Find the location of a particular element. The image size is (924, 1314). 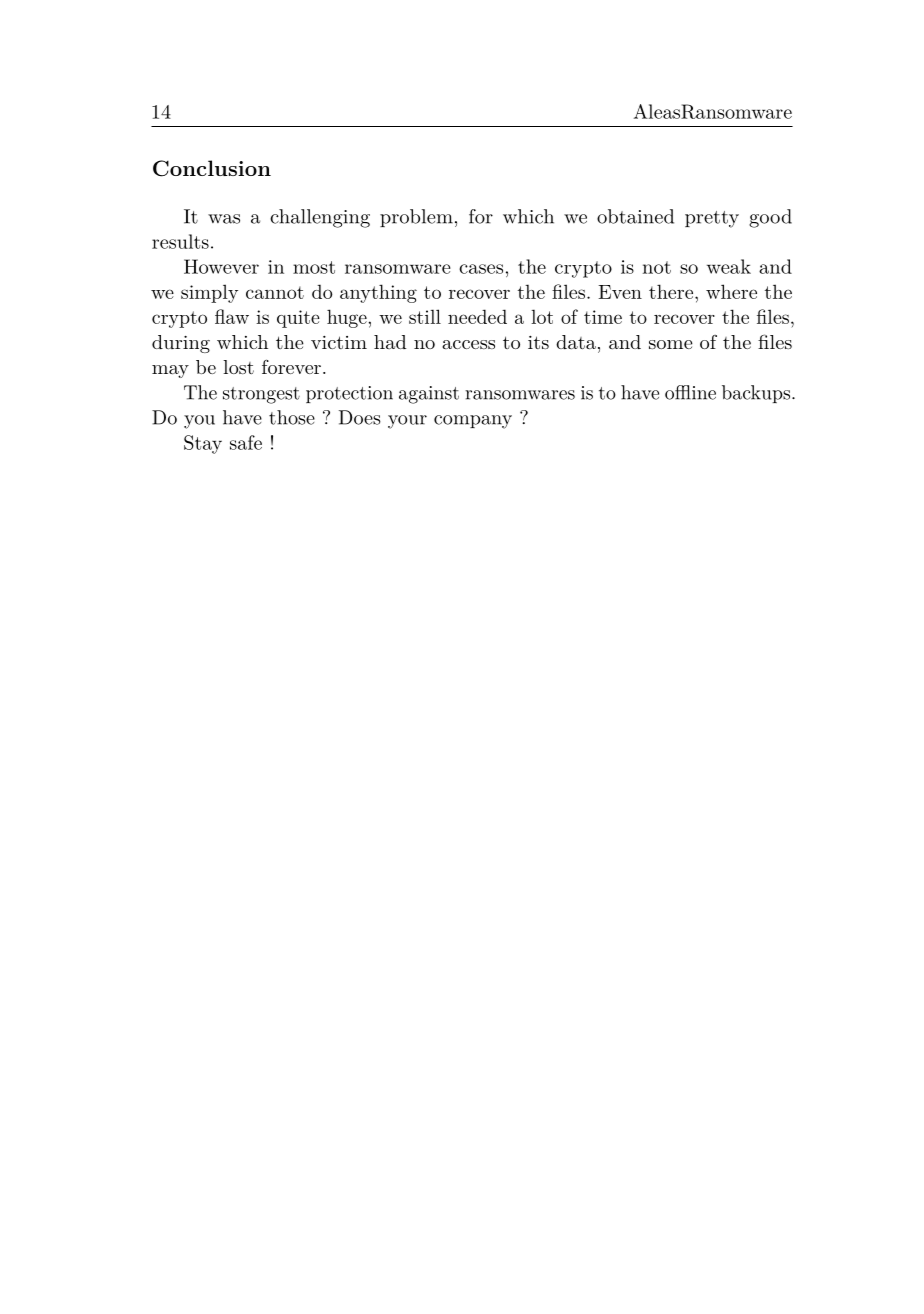

obtained is located at coordinates (635, 216).
